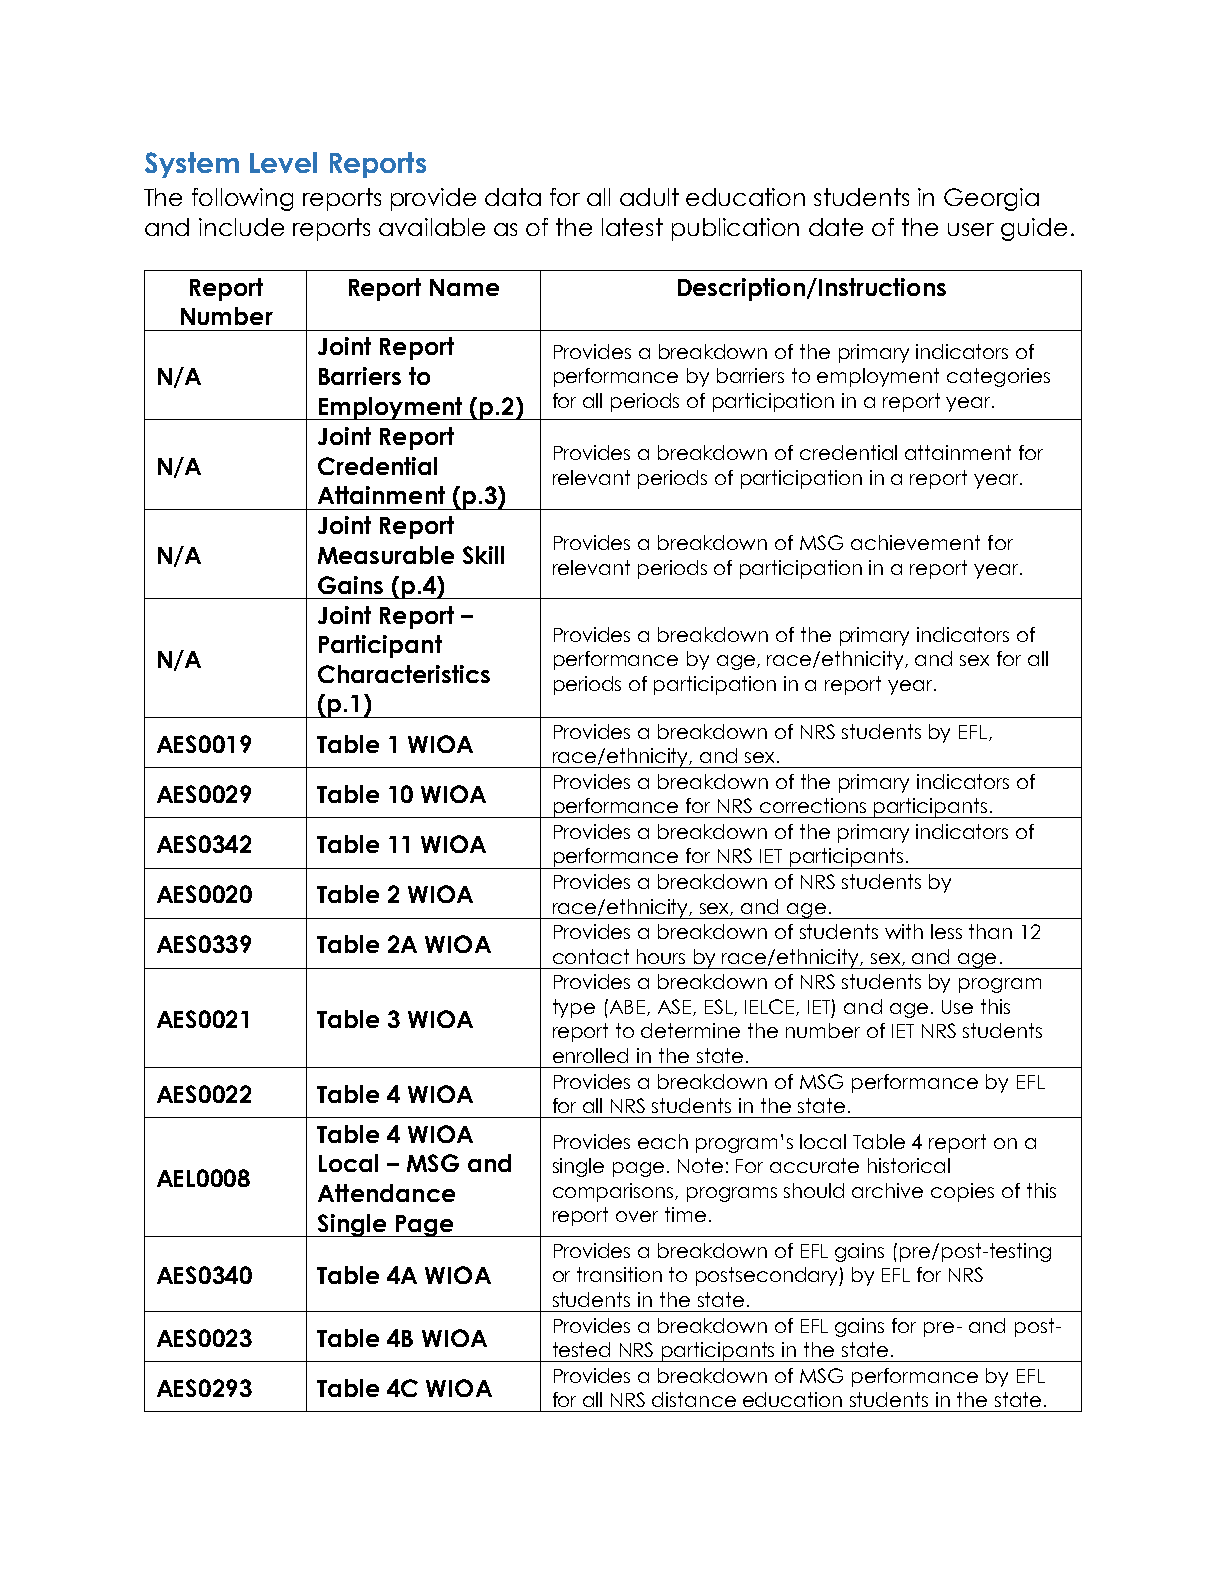 The image size is (1226, 1587). What do you see at coordinates (962, 1192) in the page?
I see `copies` at bounding box center [962, 1192].
